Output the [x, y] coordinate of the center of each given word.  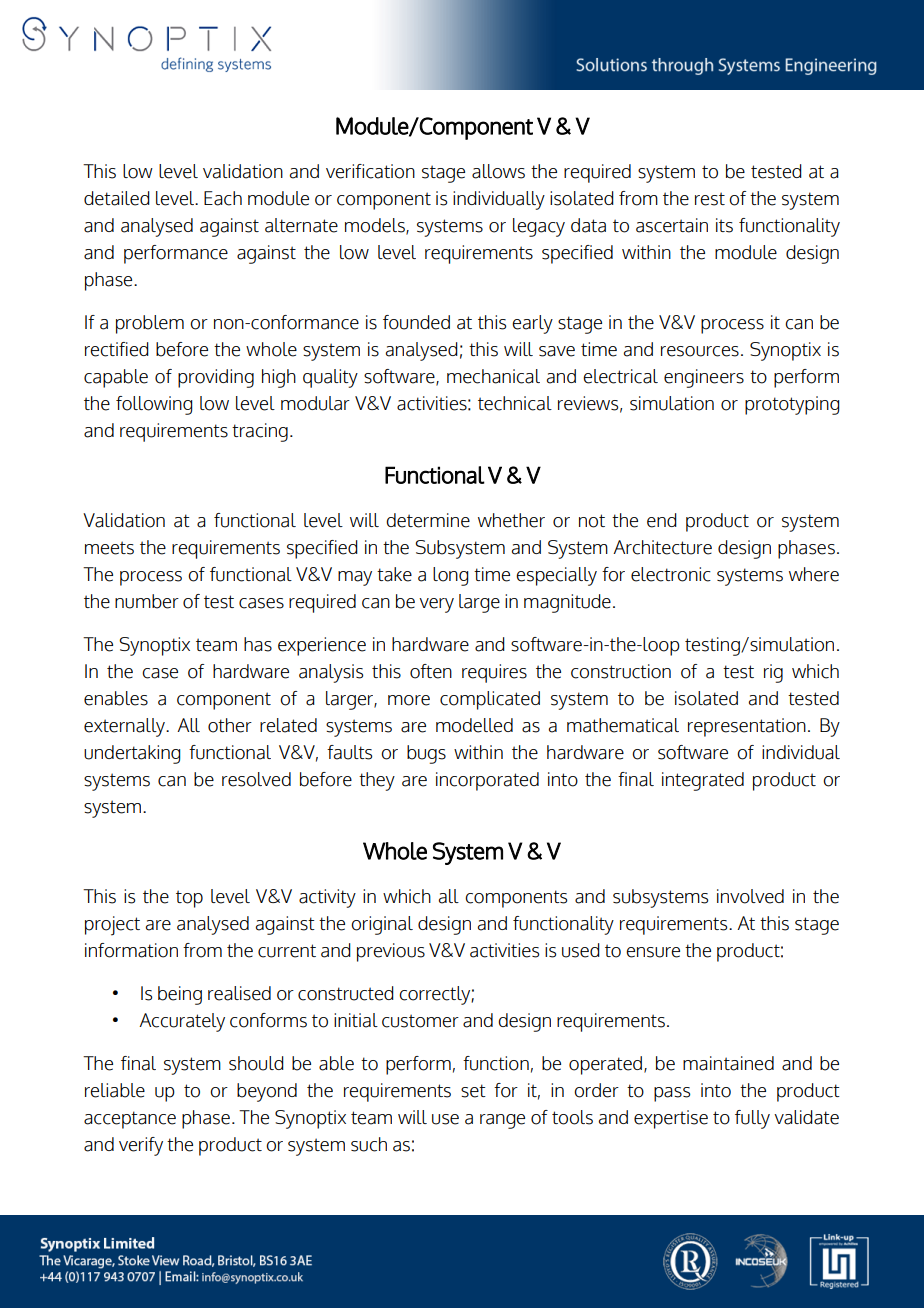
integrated [703, 781]
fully [752, 1119]
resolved [256, 779]
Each [223, 198]
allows [498, 171]
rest [710, 199]
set [473, 1091]
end [662, 520]
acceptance [130, 1120]
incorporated [487, 781]
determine [428, 520]
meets [109, 548]
